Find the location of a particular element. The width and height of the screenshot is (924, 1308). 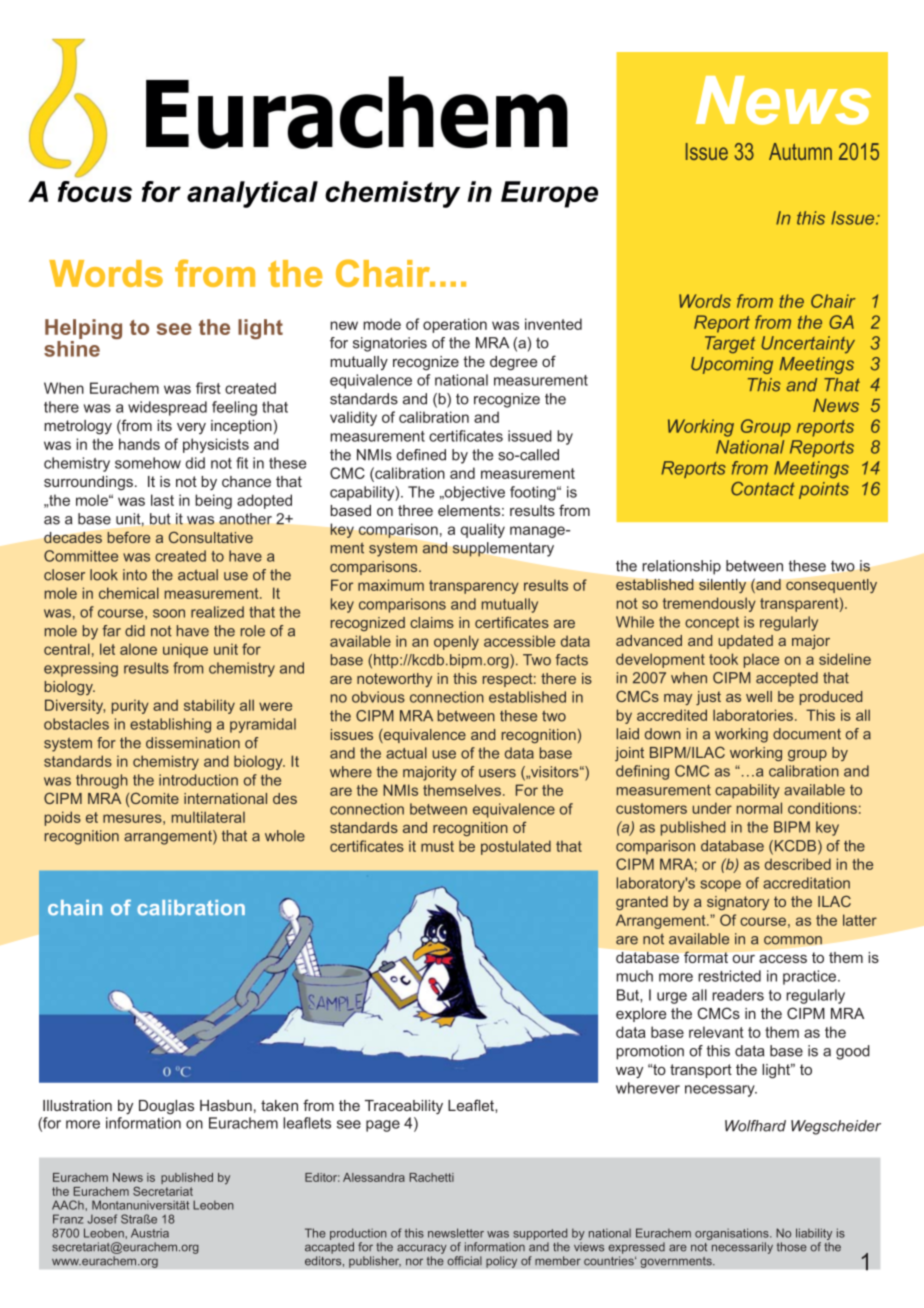

purity is located at coordinates (130, 706).
